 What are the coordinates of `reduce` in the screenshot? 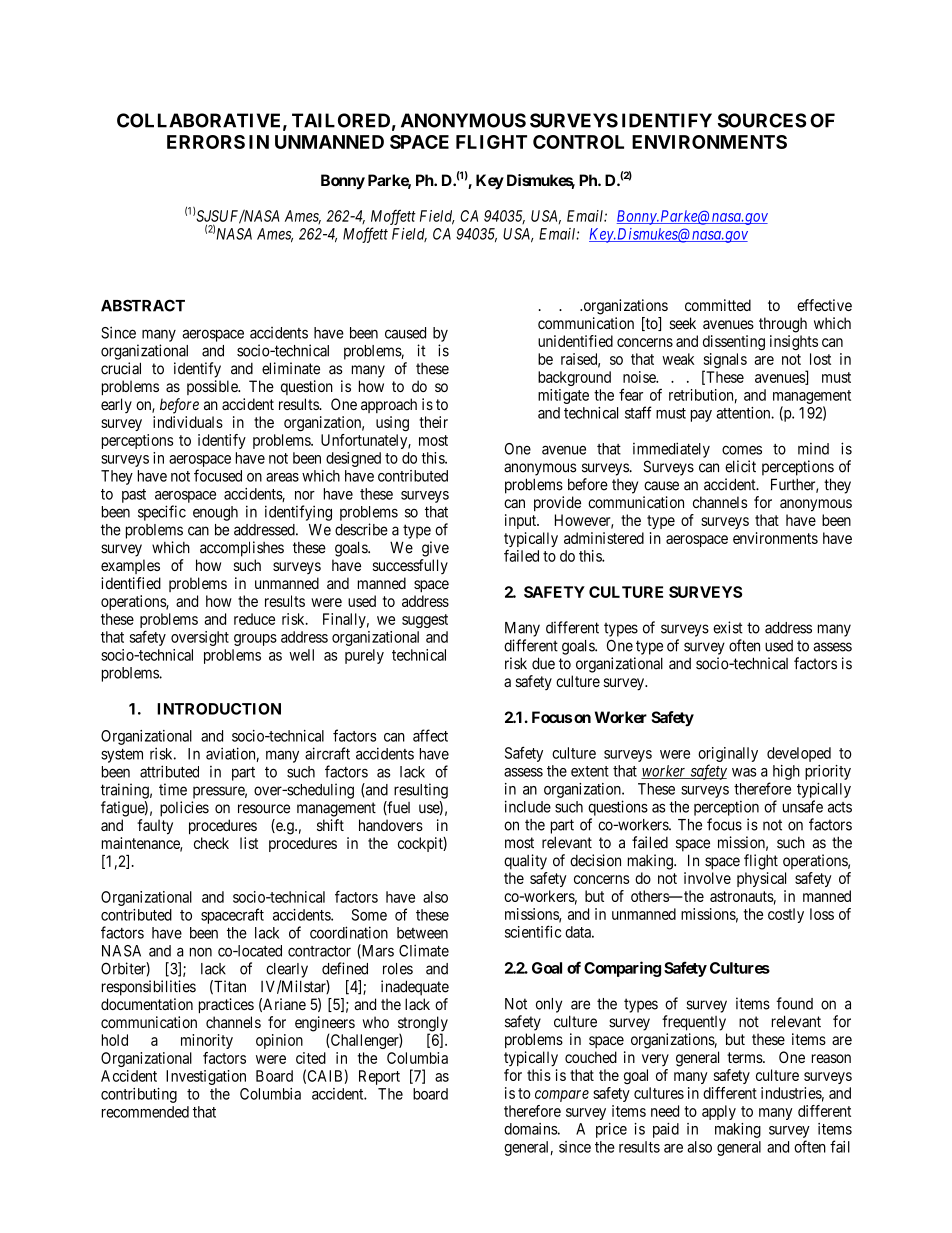 It's located at (254, 619).
